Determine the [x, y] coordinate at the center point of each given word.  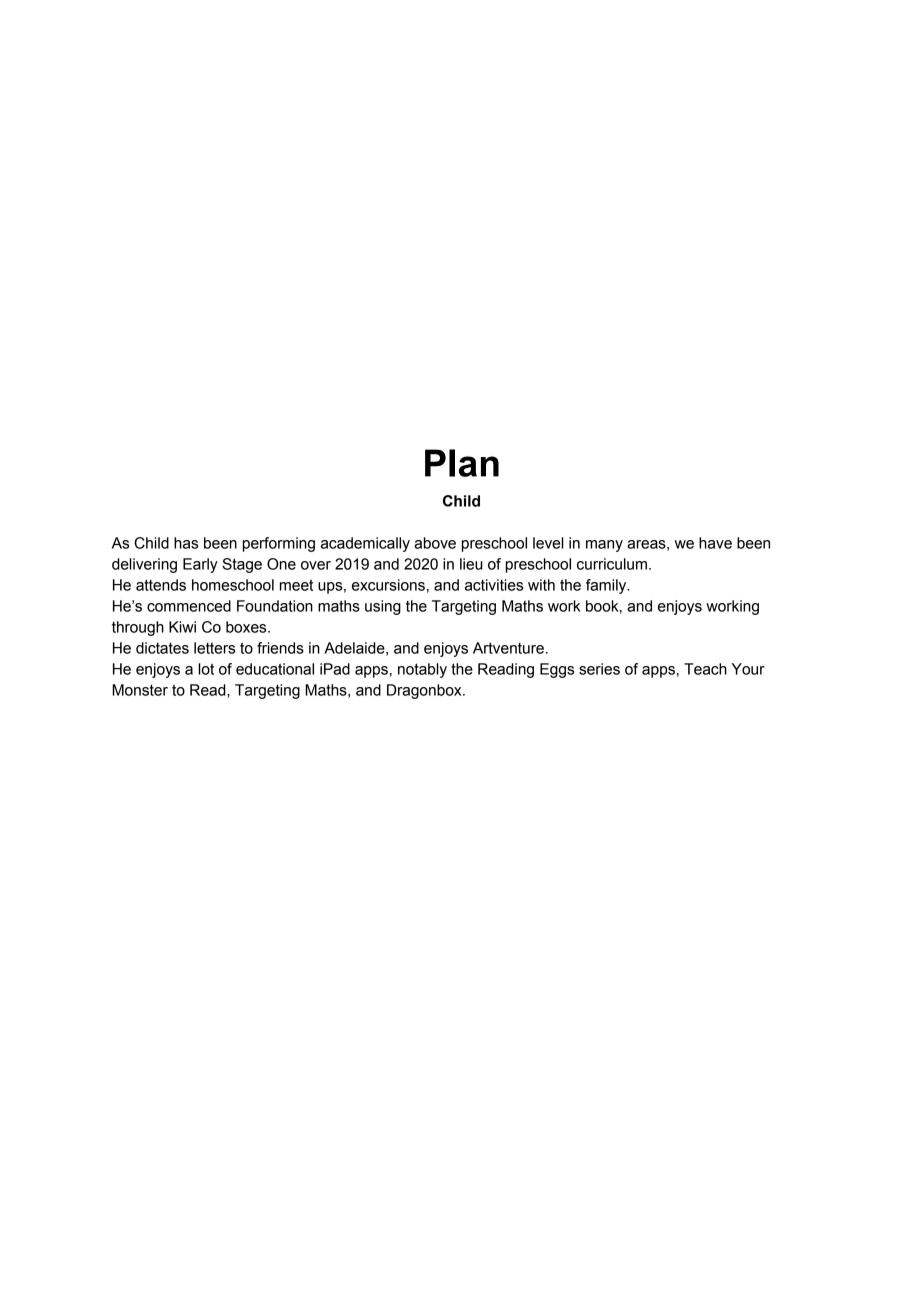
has [186, 543]
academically [365, 544]
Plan [462, 463]
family [607, 586]
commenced [189, 606]
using [383, 607]
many [604, 546]
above [435, 543]
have [715, 543]
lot [206, 669]
